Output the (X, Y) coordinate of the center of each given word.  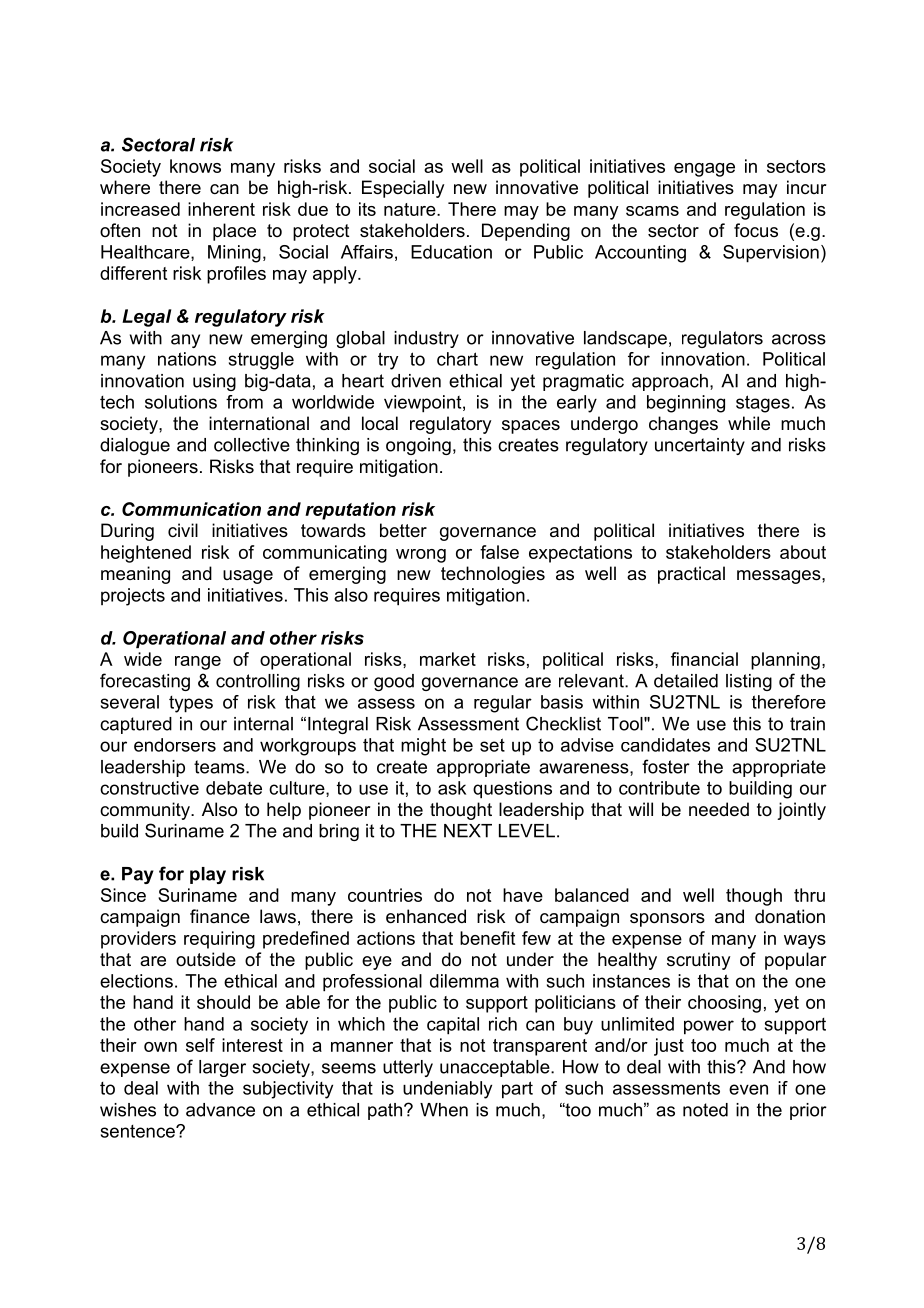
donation (790, 916)
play (208, 875)
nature (411, 209)
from (244, 402)
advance (220, 1110)
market (448, 659)
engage (704, 170)
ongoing (418, 446)
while (749, 423)
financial (704, 659)
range (198, 663)
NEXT (468, 831)
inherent (221, 209)
